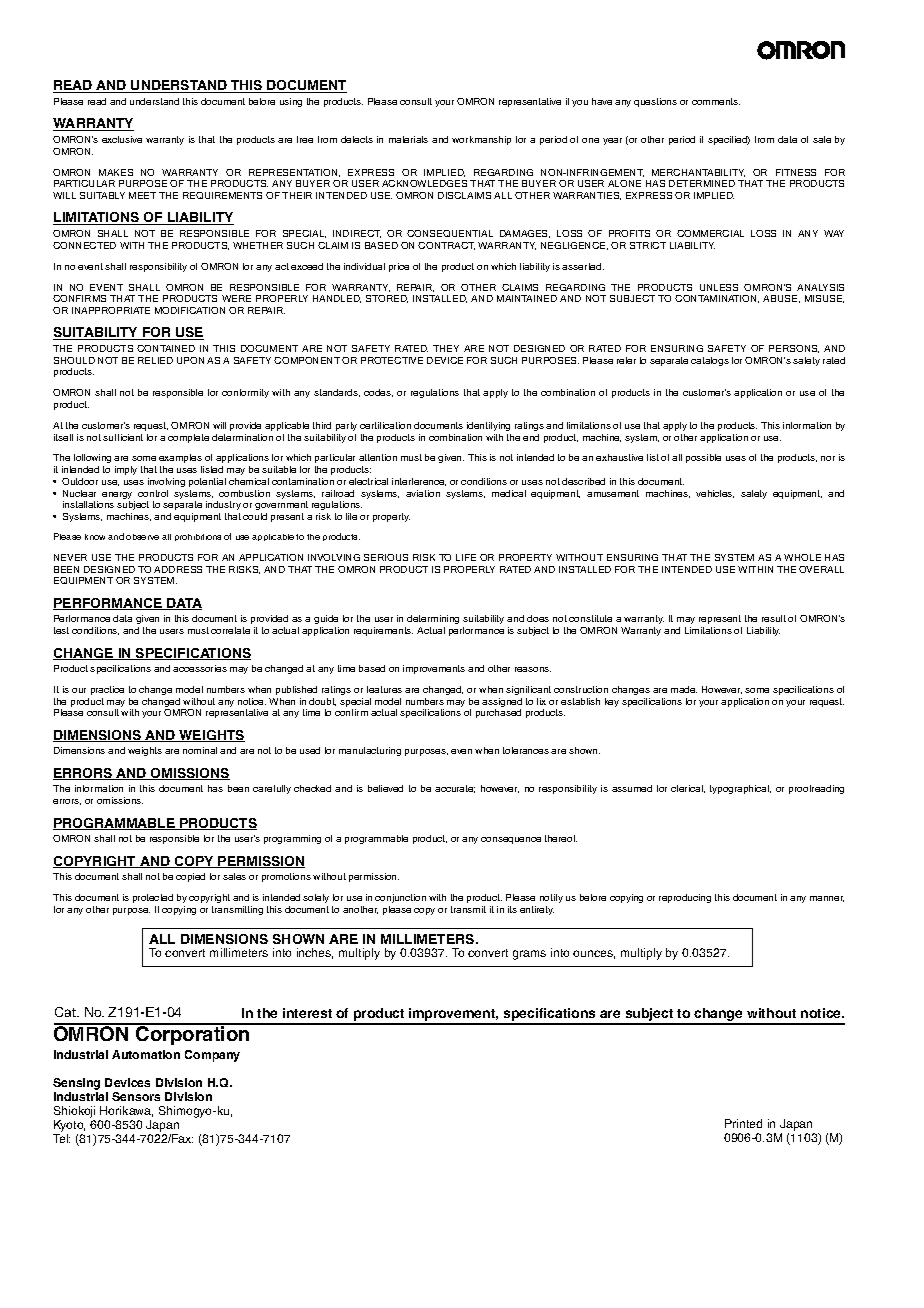 Image resolution: width=924 pixels, height=1308 pixels. Describe the element at coordinates (122, 139) in the document. I see `exclusive` at that location.
